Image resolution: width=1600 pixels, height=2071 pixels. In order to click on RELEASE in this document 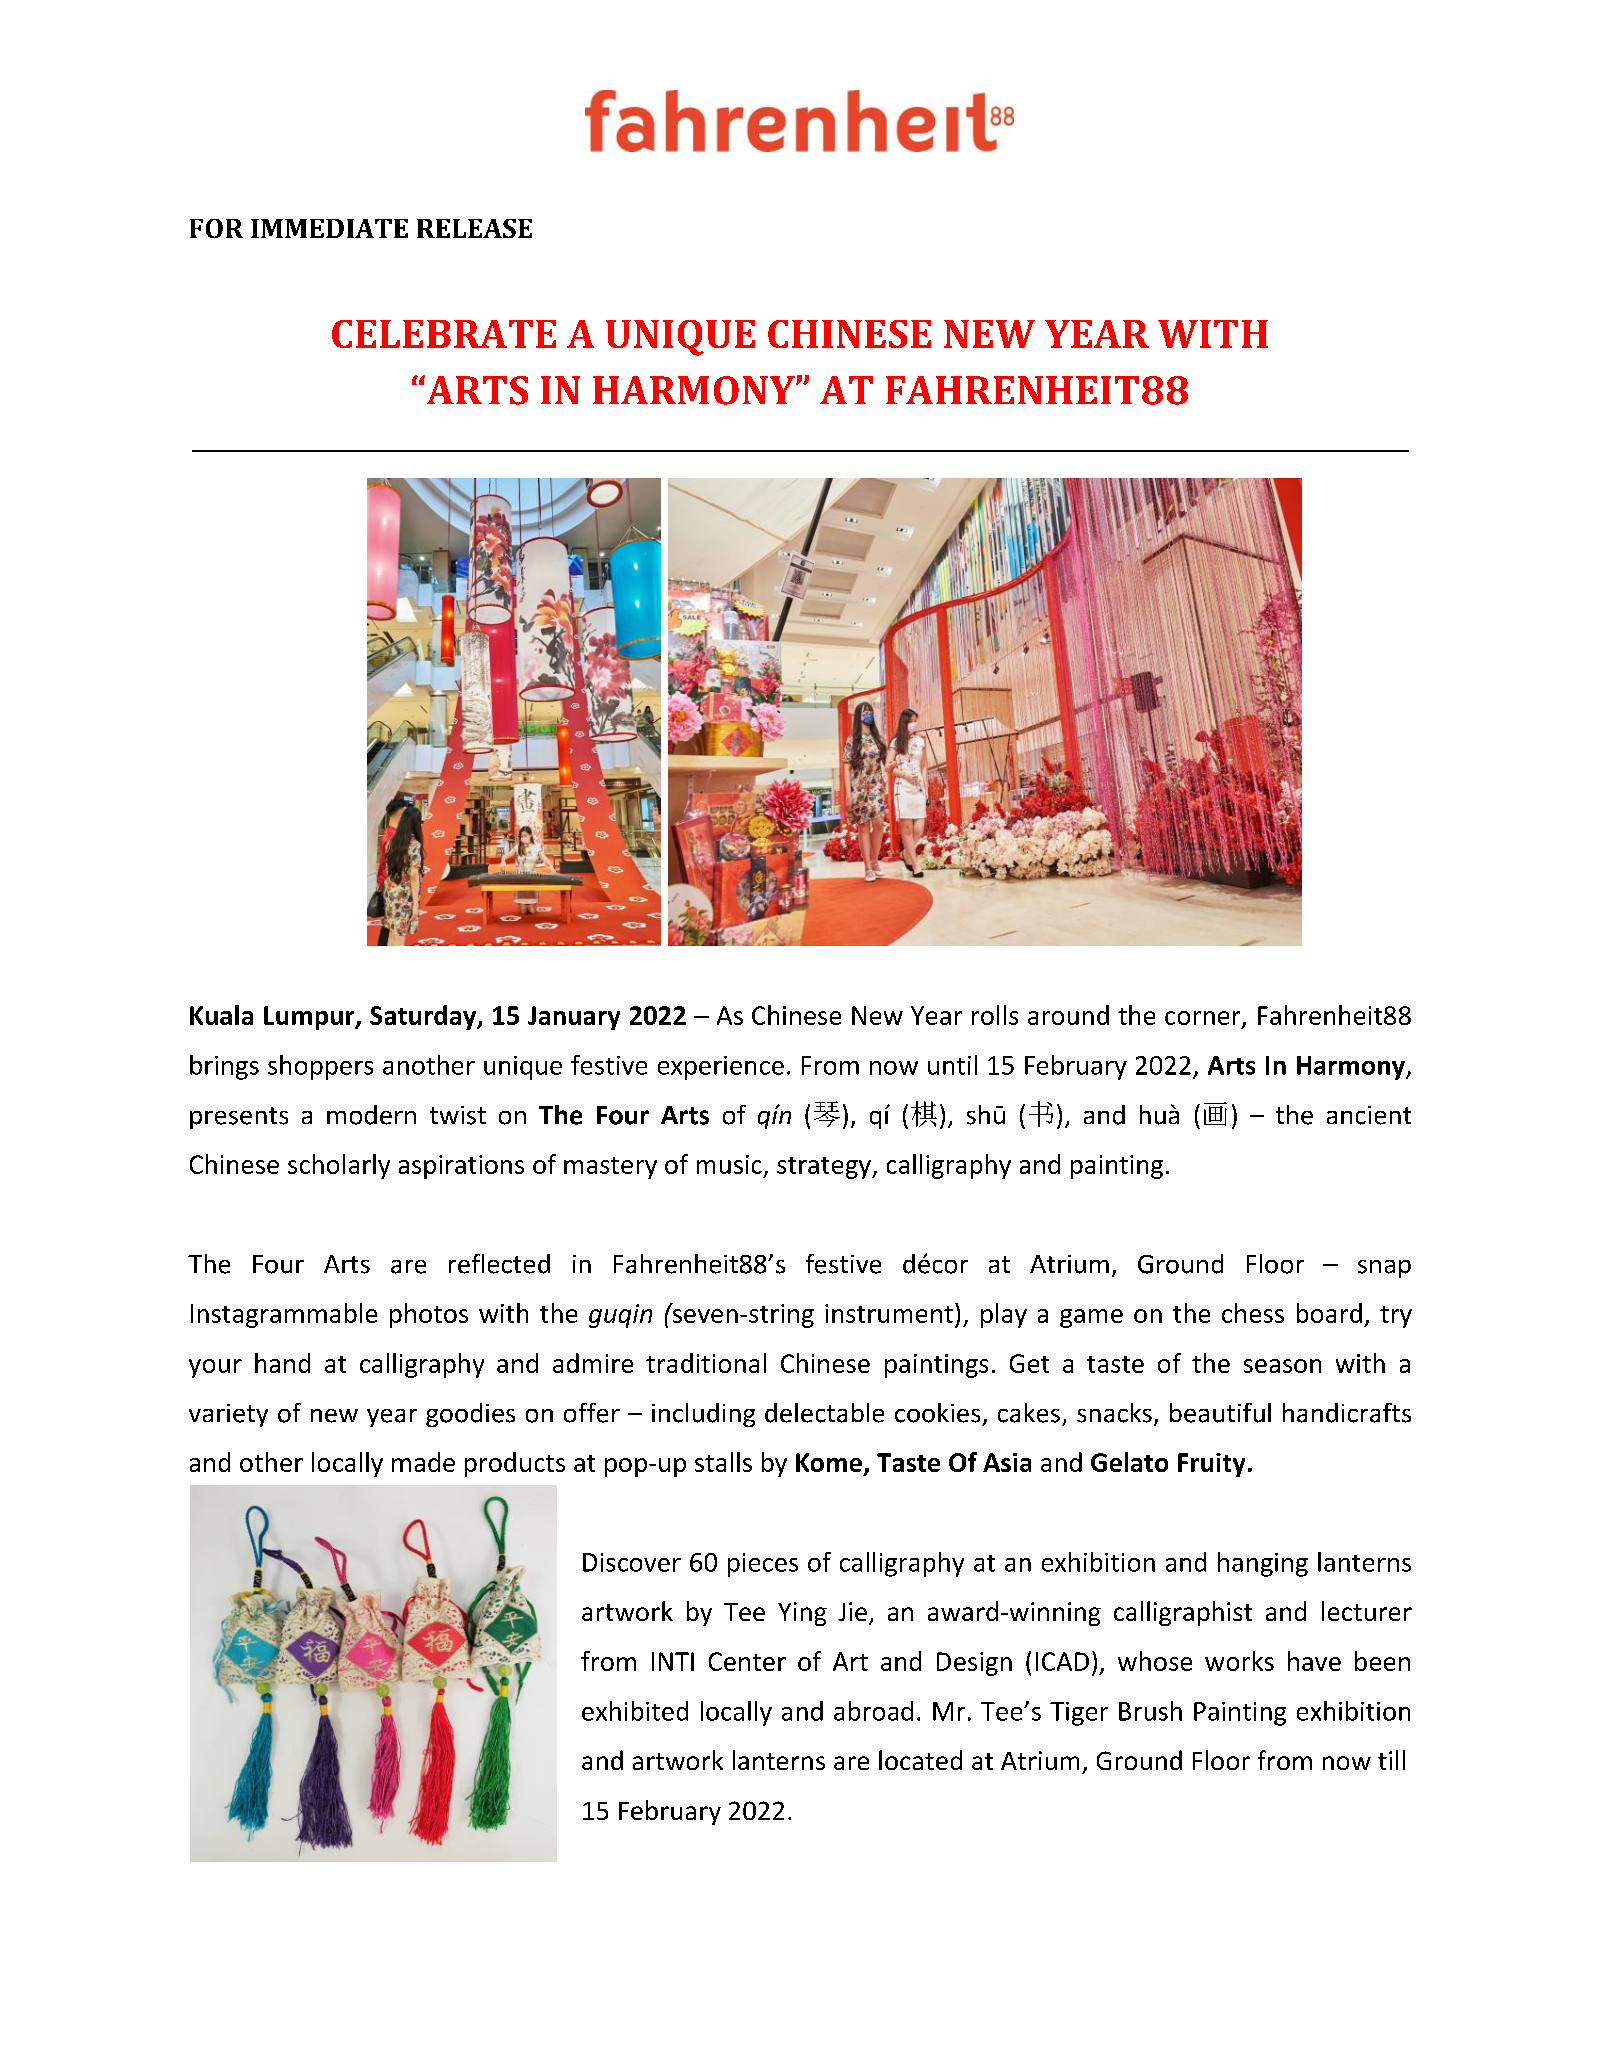, I will do `click(474, 228)`.
